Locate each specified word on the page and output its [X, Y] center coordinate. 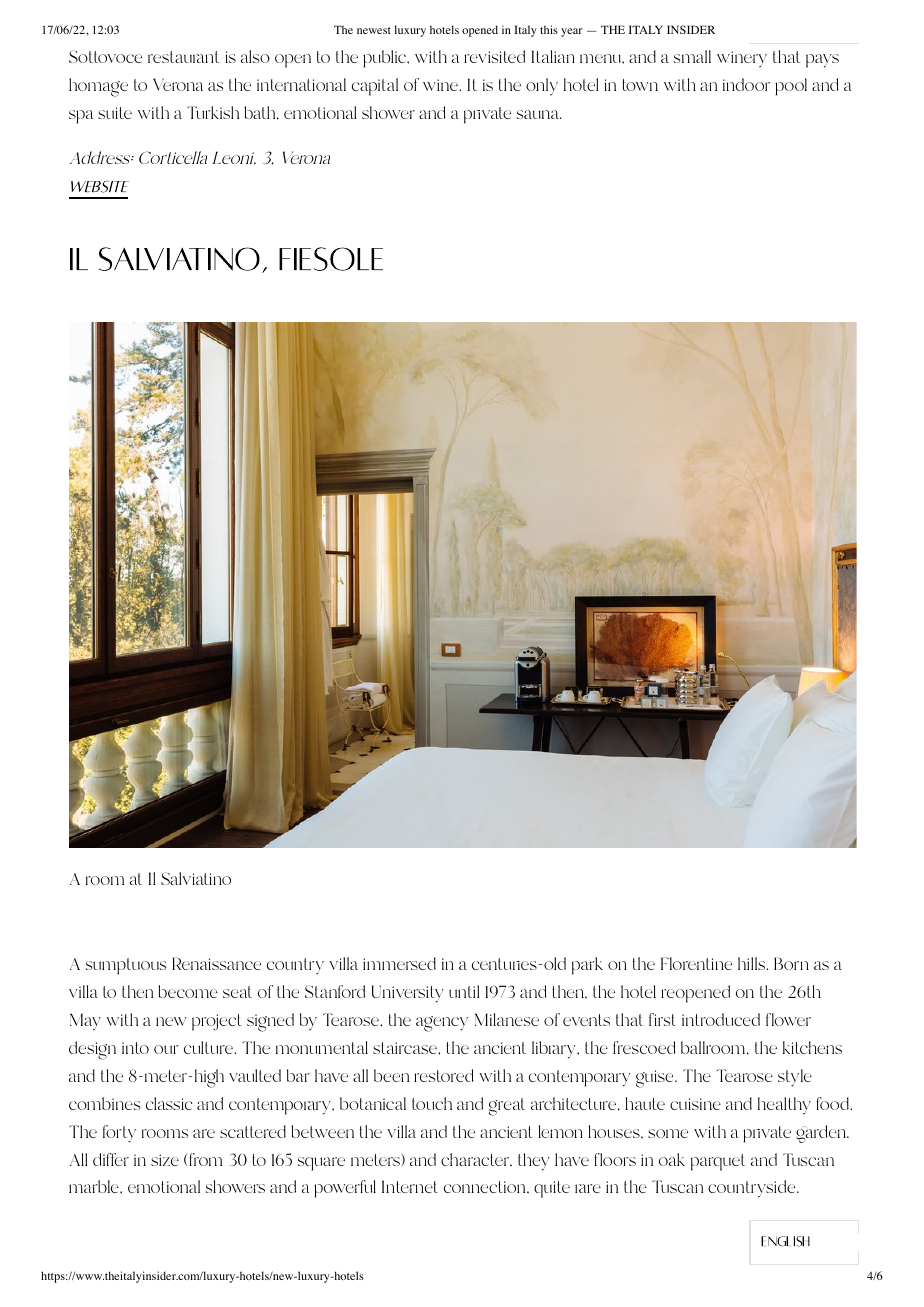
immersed [399, 963]
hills [753, 963]
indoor [746, 84]
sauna [539, 114]
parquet [718, 1162]
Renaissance [216, 963]
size [165, 1160]
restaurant [183, 57]
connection [486, 1187]
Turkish [213, 112]
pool [791, 87]
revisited [494, 56]
